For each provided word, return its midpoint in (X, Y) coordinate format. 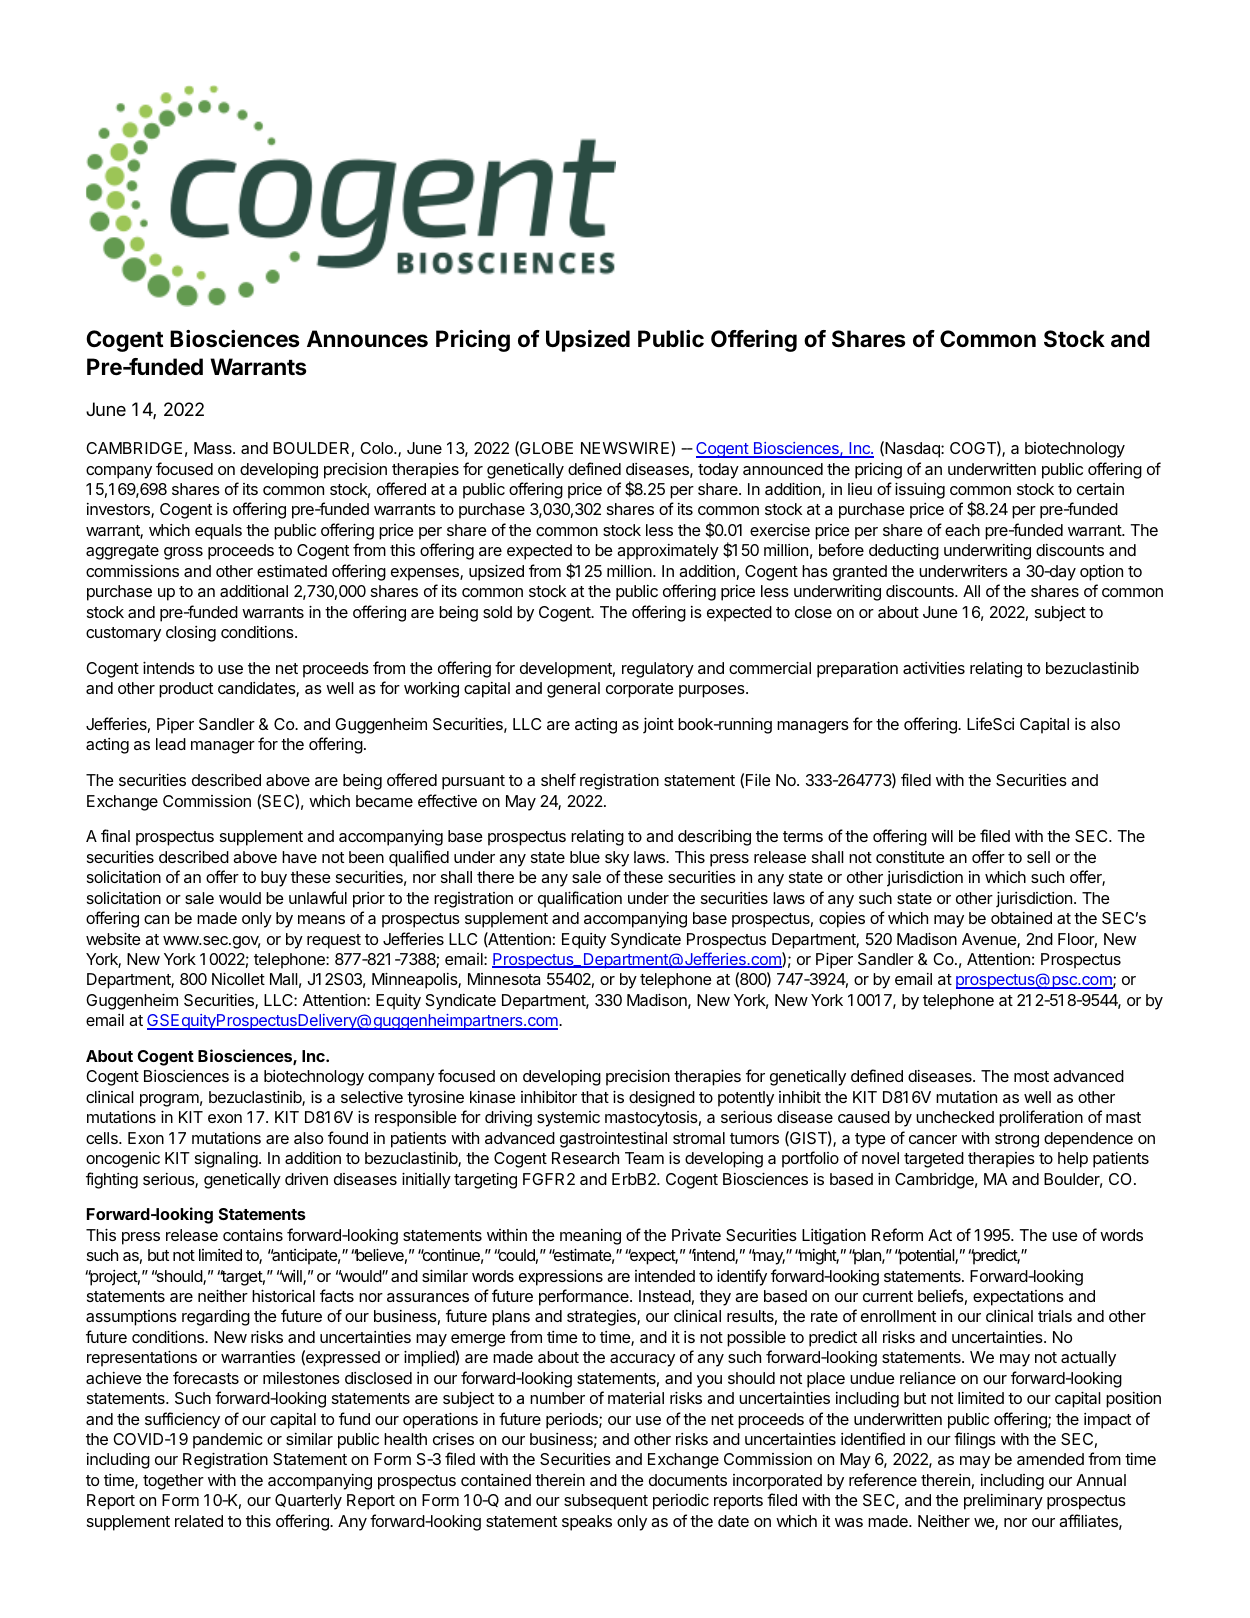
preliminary (1003, 1502)
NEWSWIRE (626, 447)
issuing (920, 490)
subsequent (606, 1502)
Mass (214, 448)
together (173, 1482)
